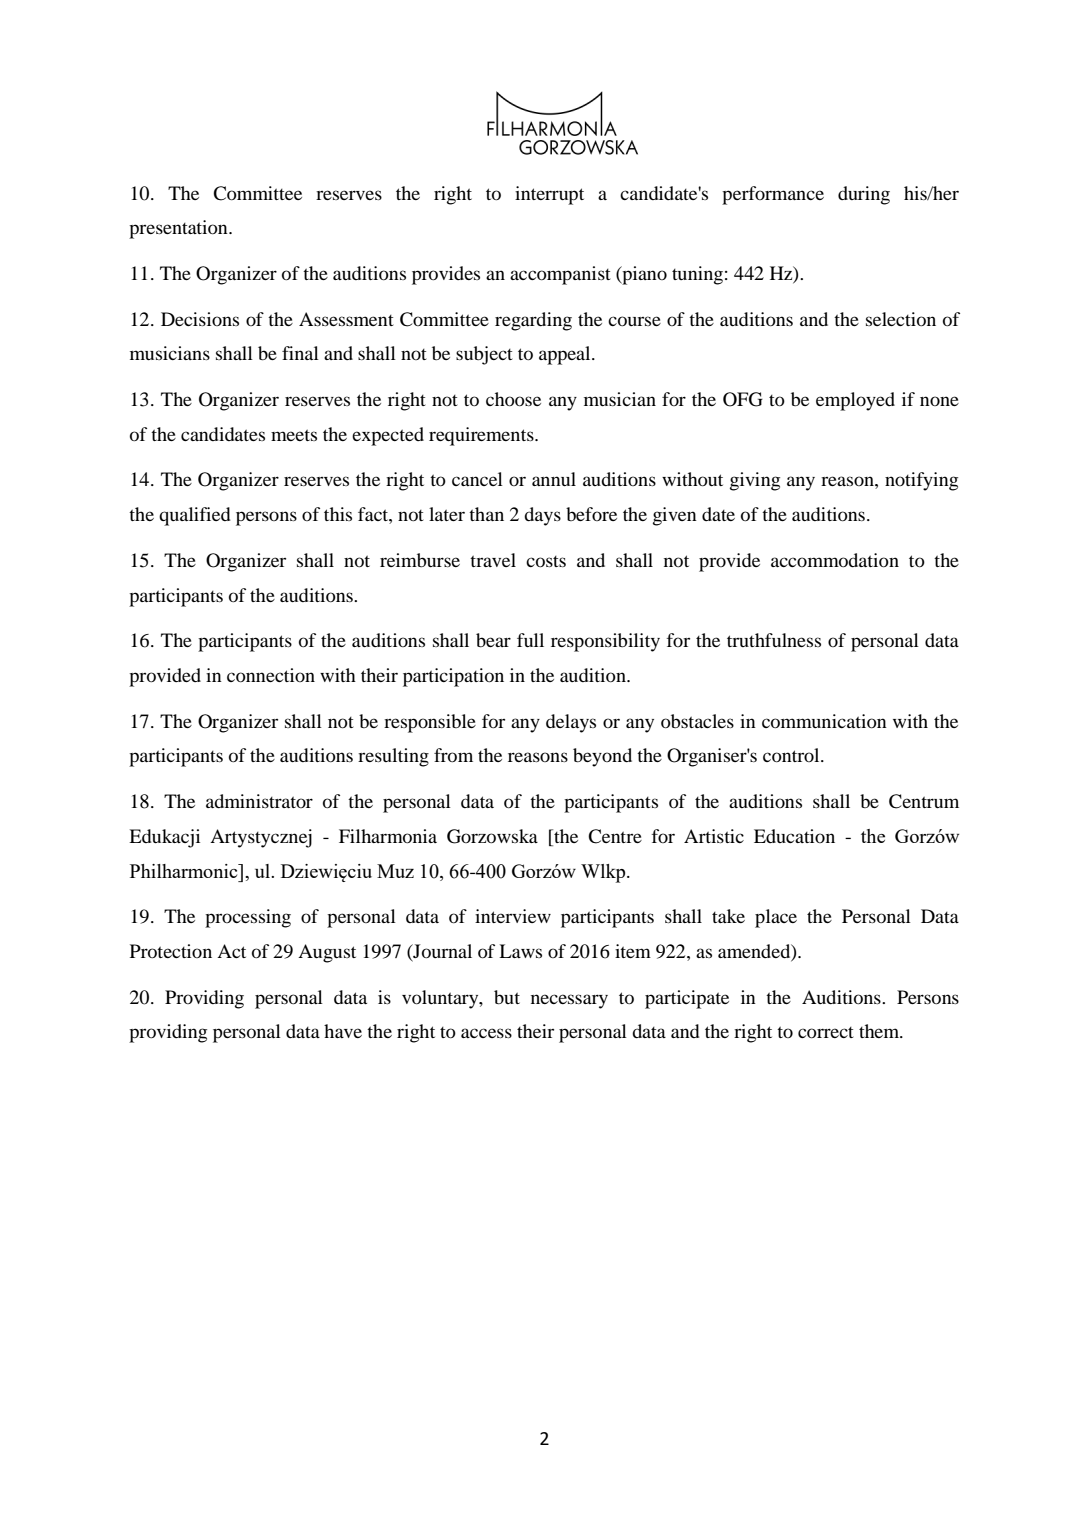  Describe the element at coordinates (195, 516) in the screenshot. I see `qualified` at that location.
